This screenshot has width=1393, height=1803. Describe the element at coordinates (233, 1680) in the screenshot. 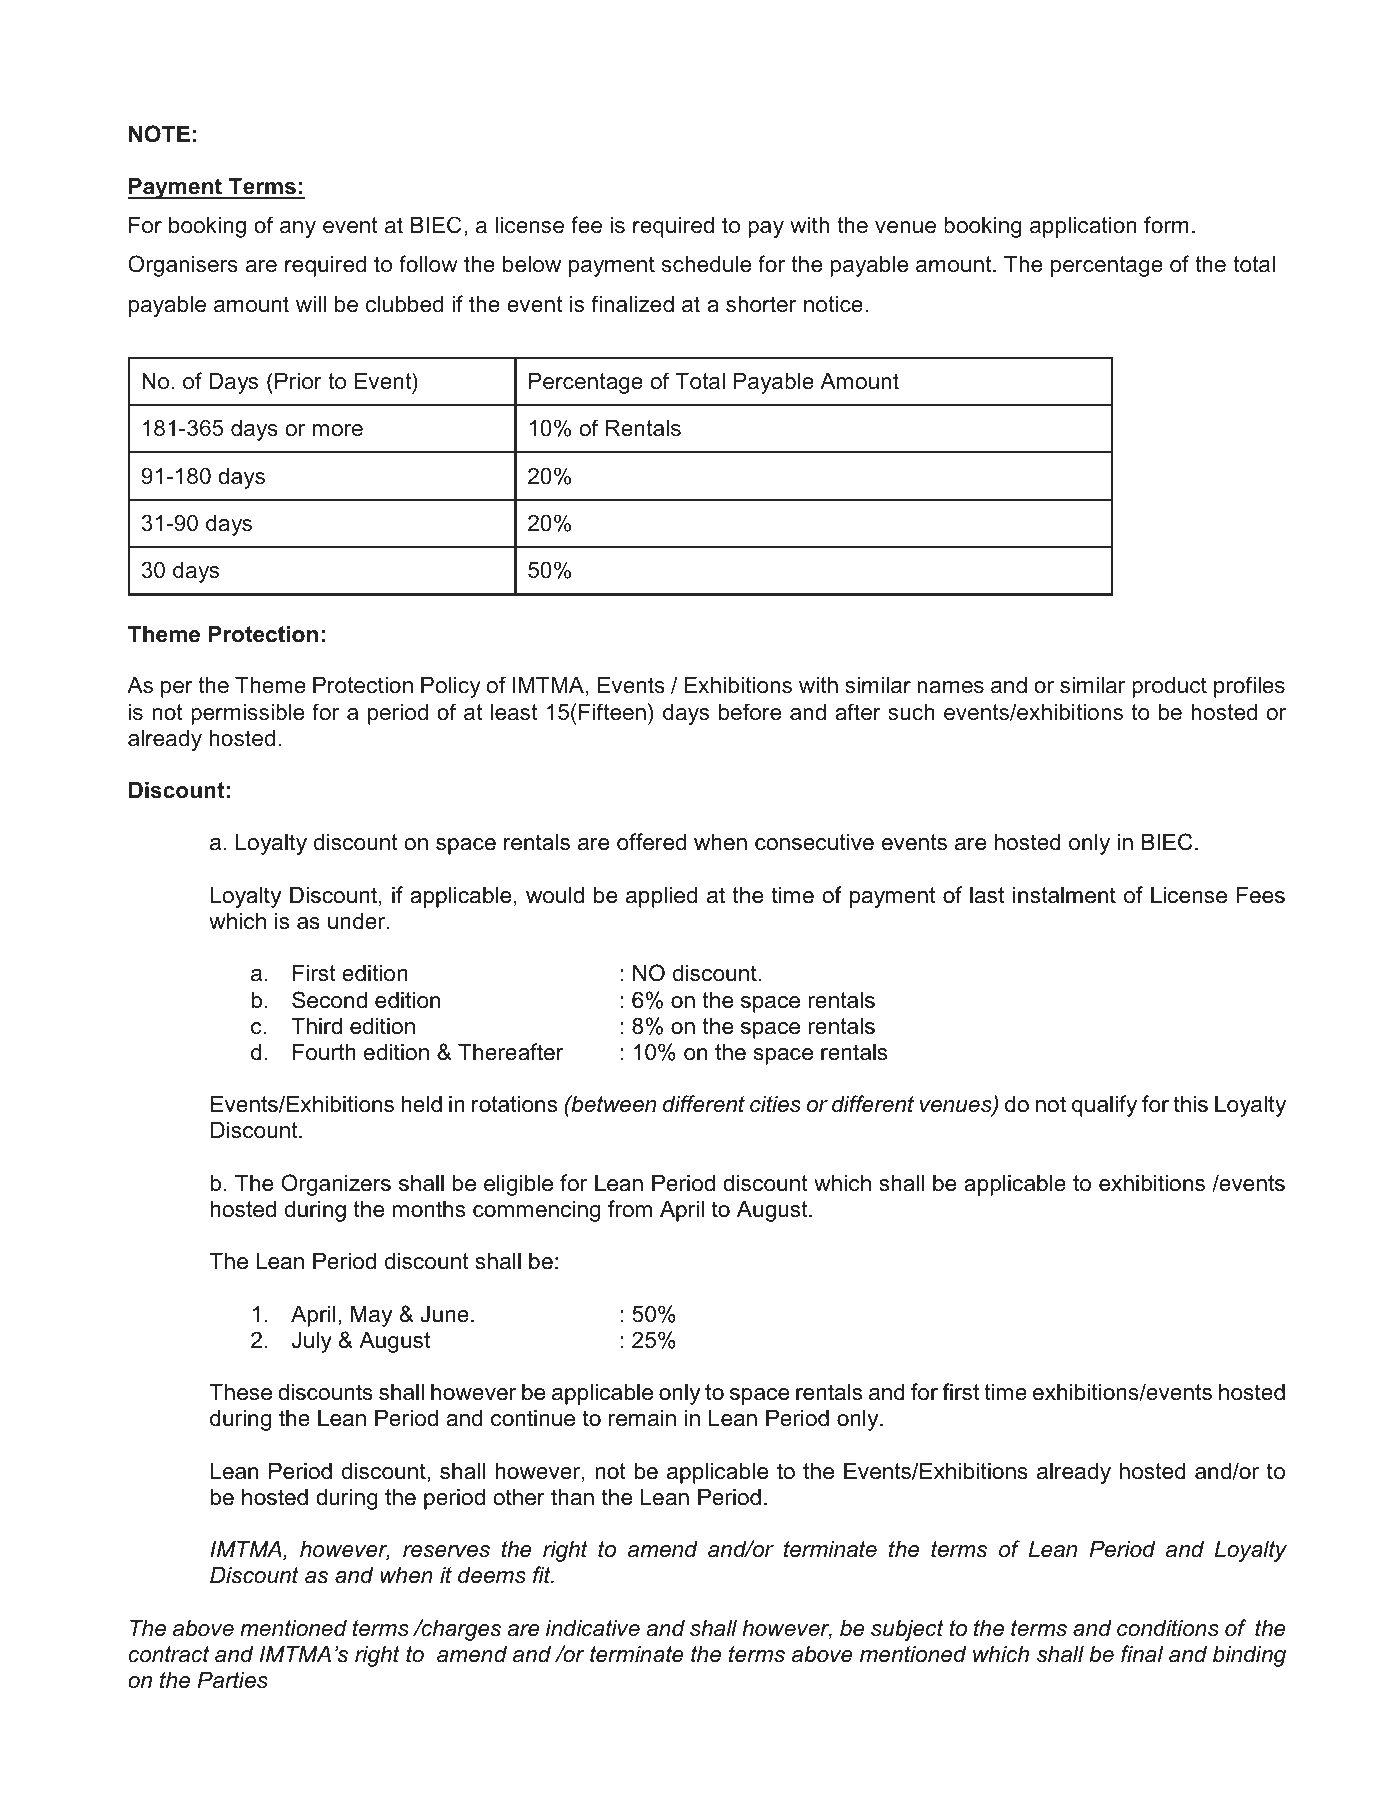

I see `Parties` at that location.
